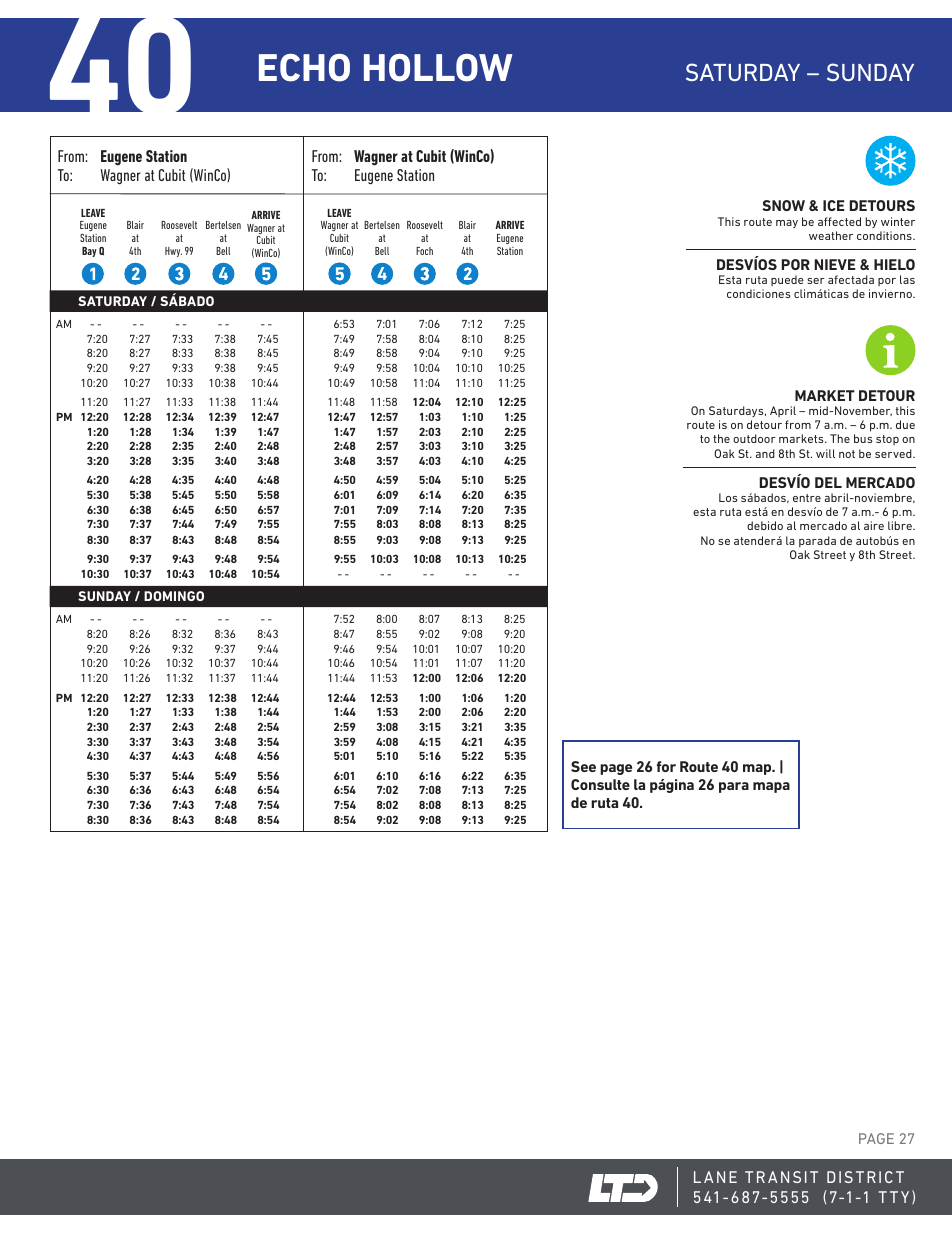 This screenshot has height=1235, width=952. I want to click on HOLLOW, so click(438, 68).
